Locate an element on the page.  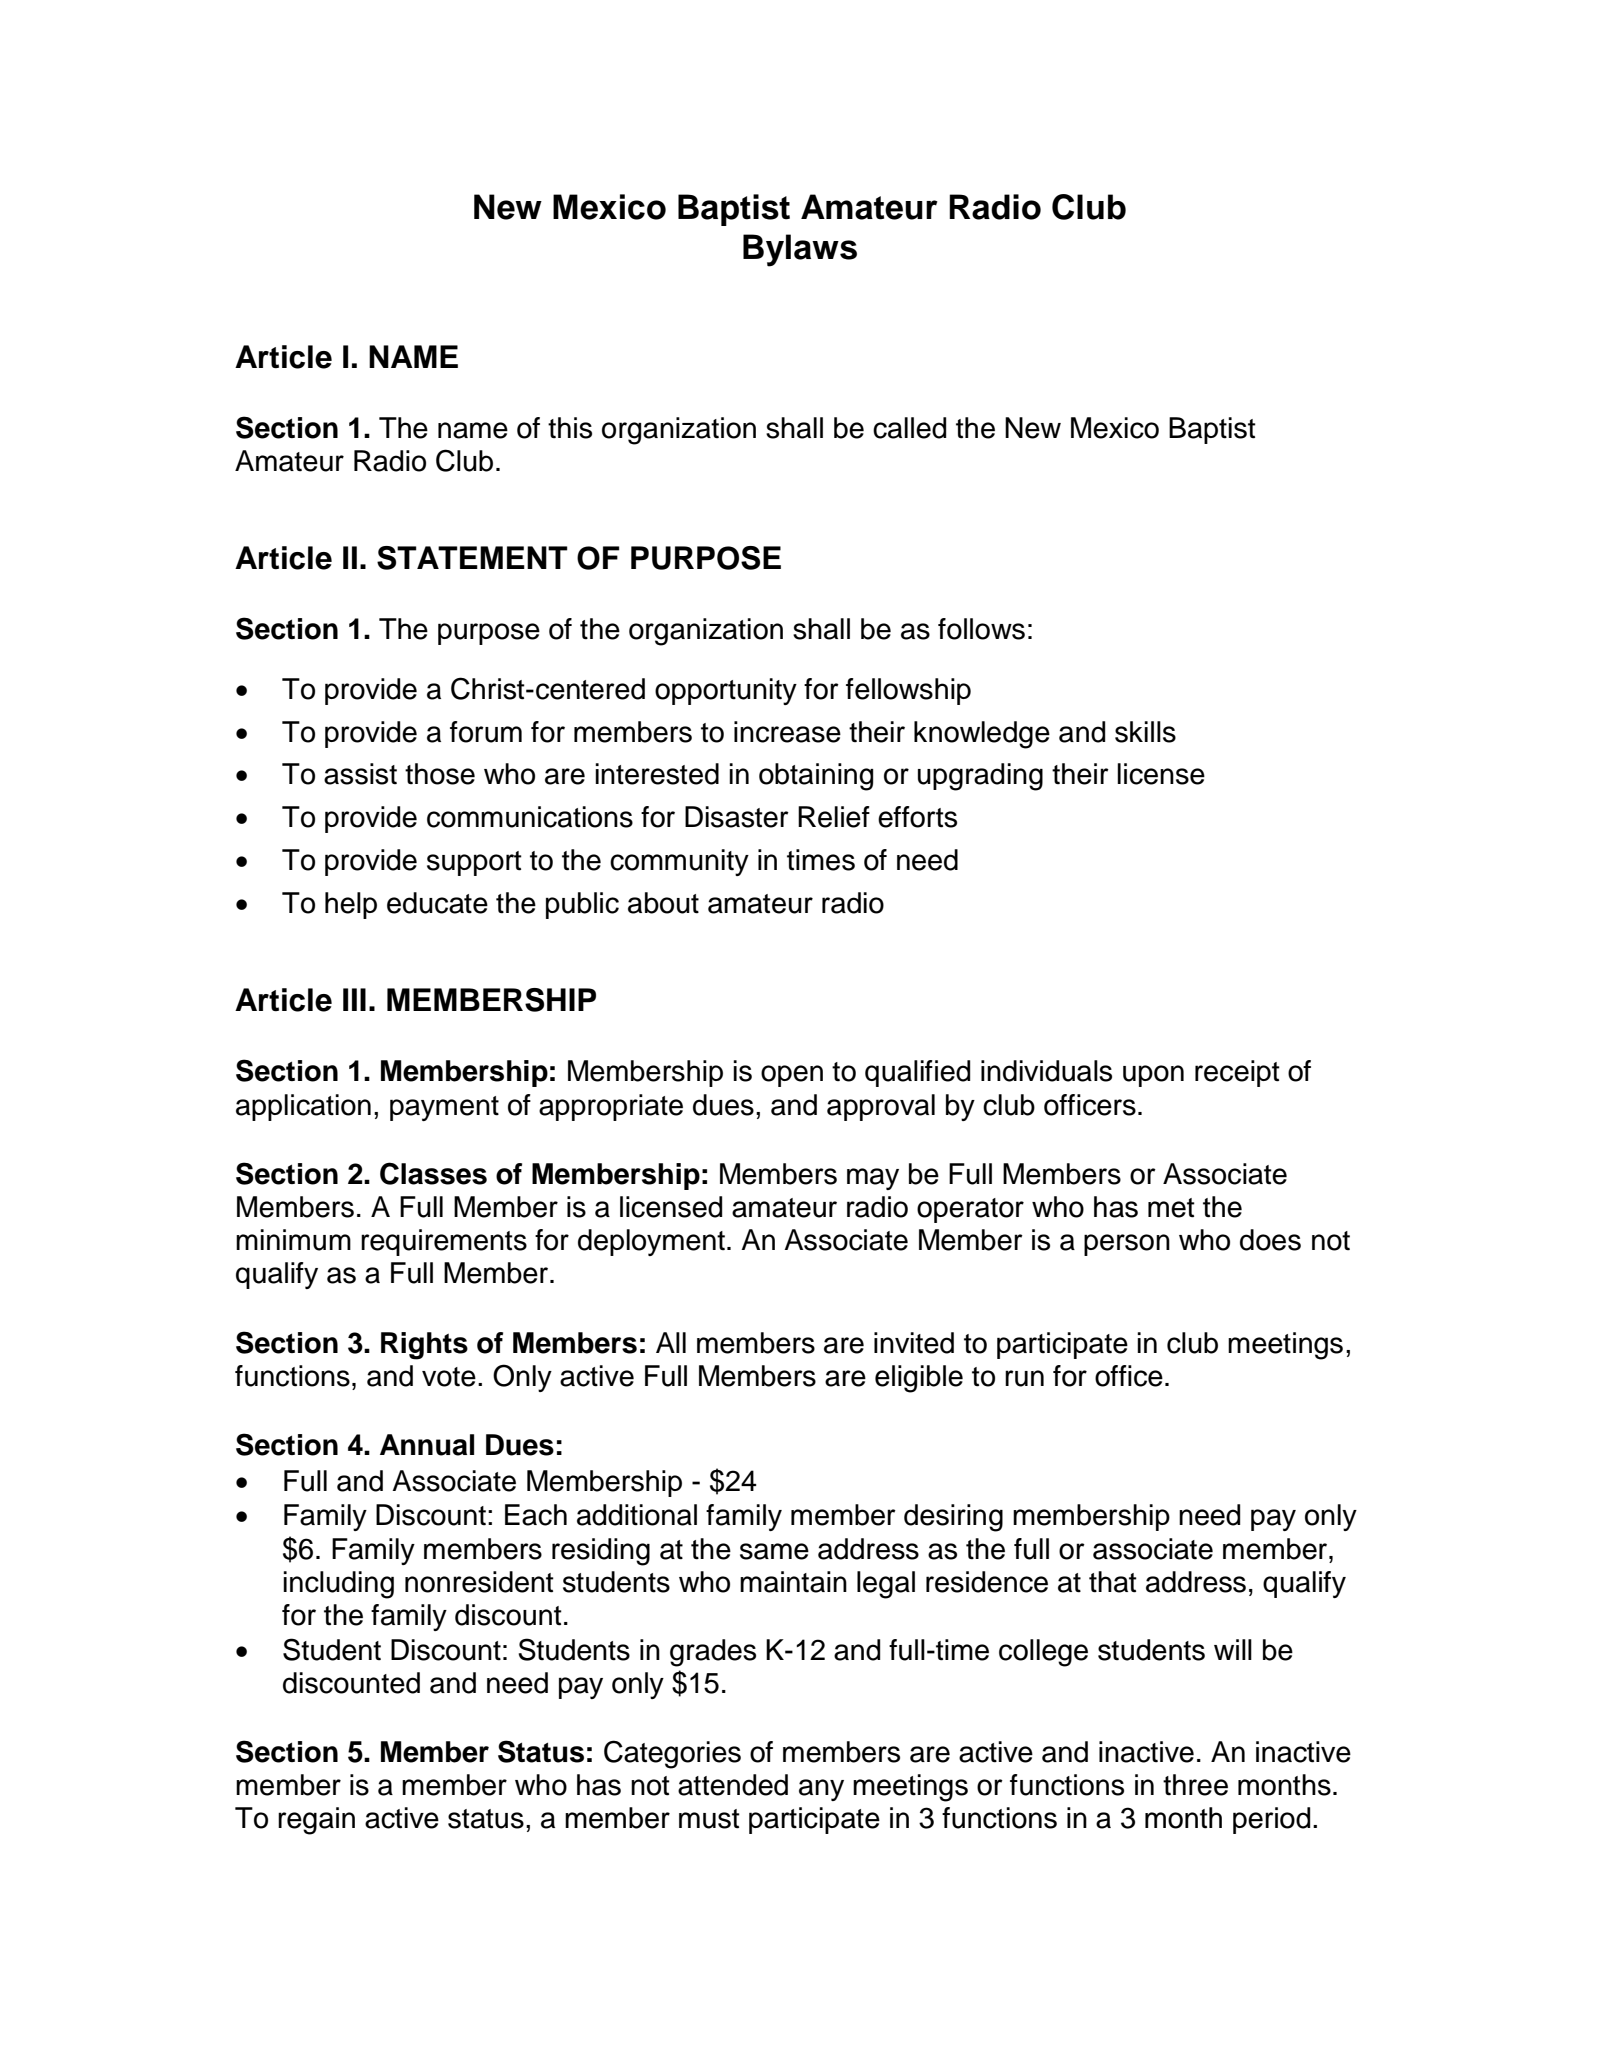
this is located at coordinates (570, 428).
